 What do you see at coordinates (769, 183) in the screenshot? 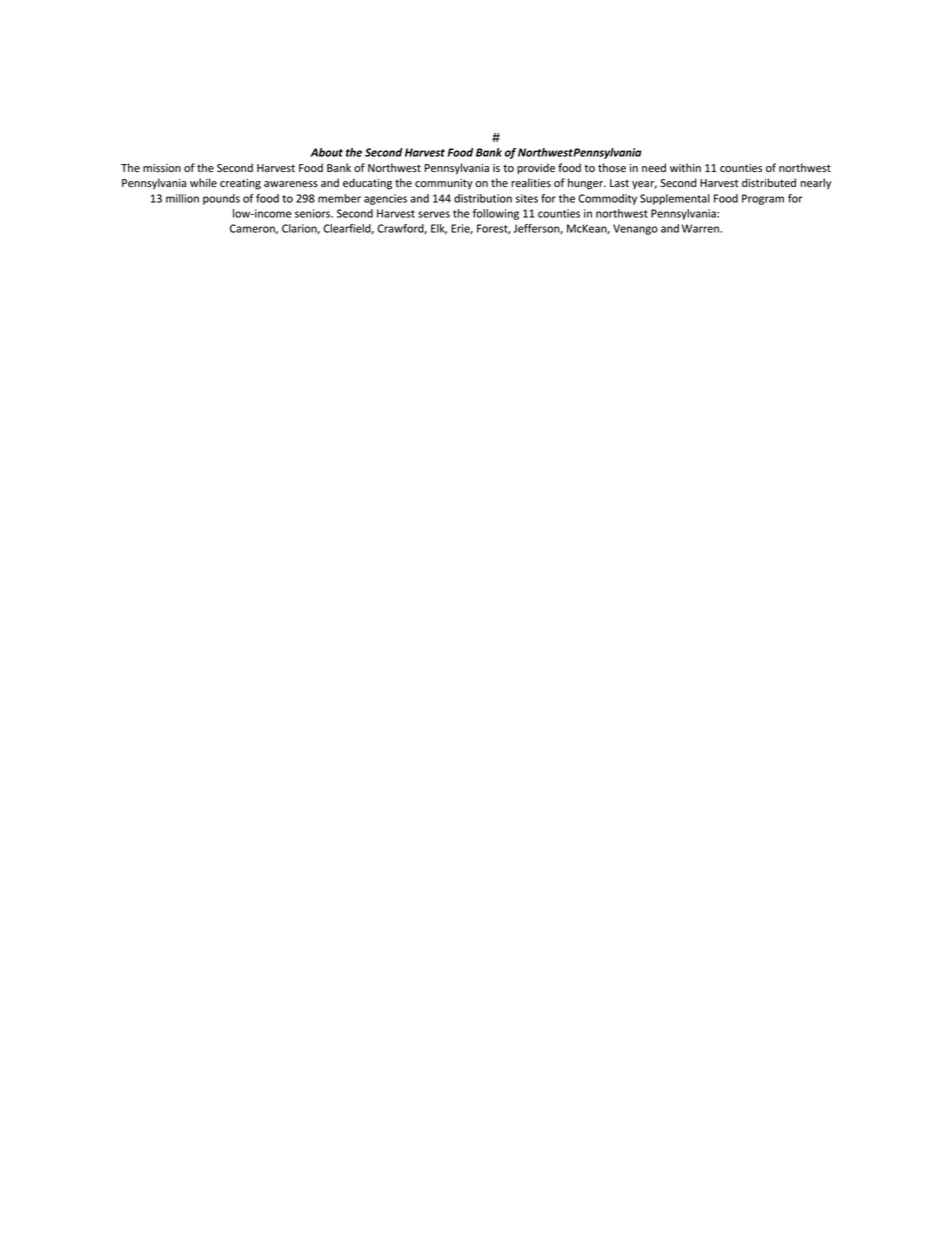
I see `distributed` at bounding box center [769, 183].
